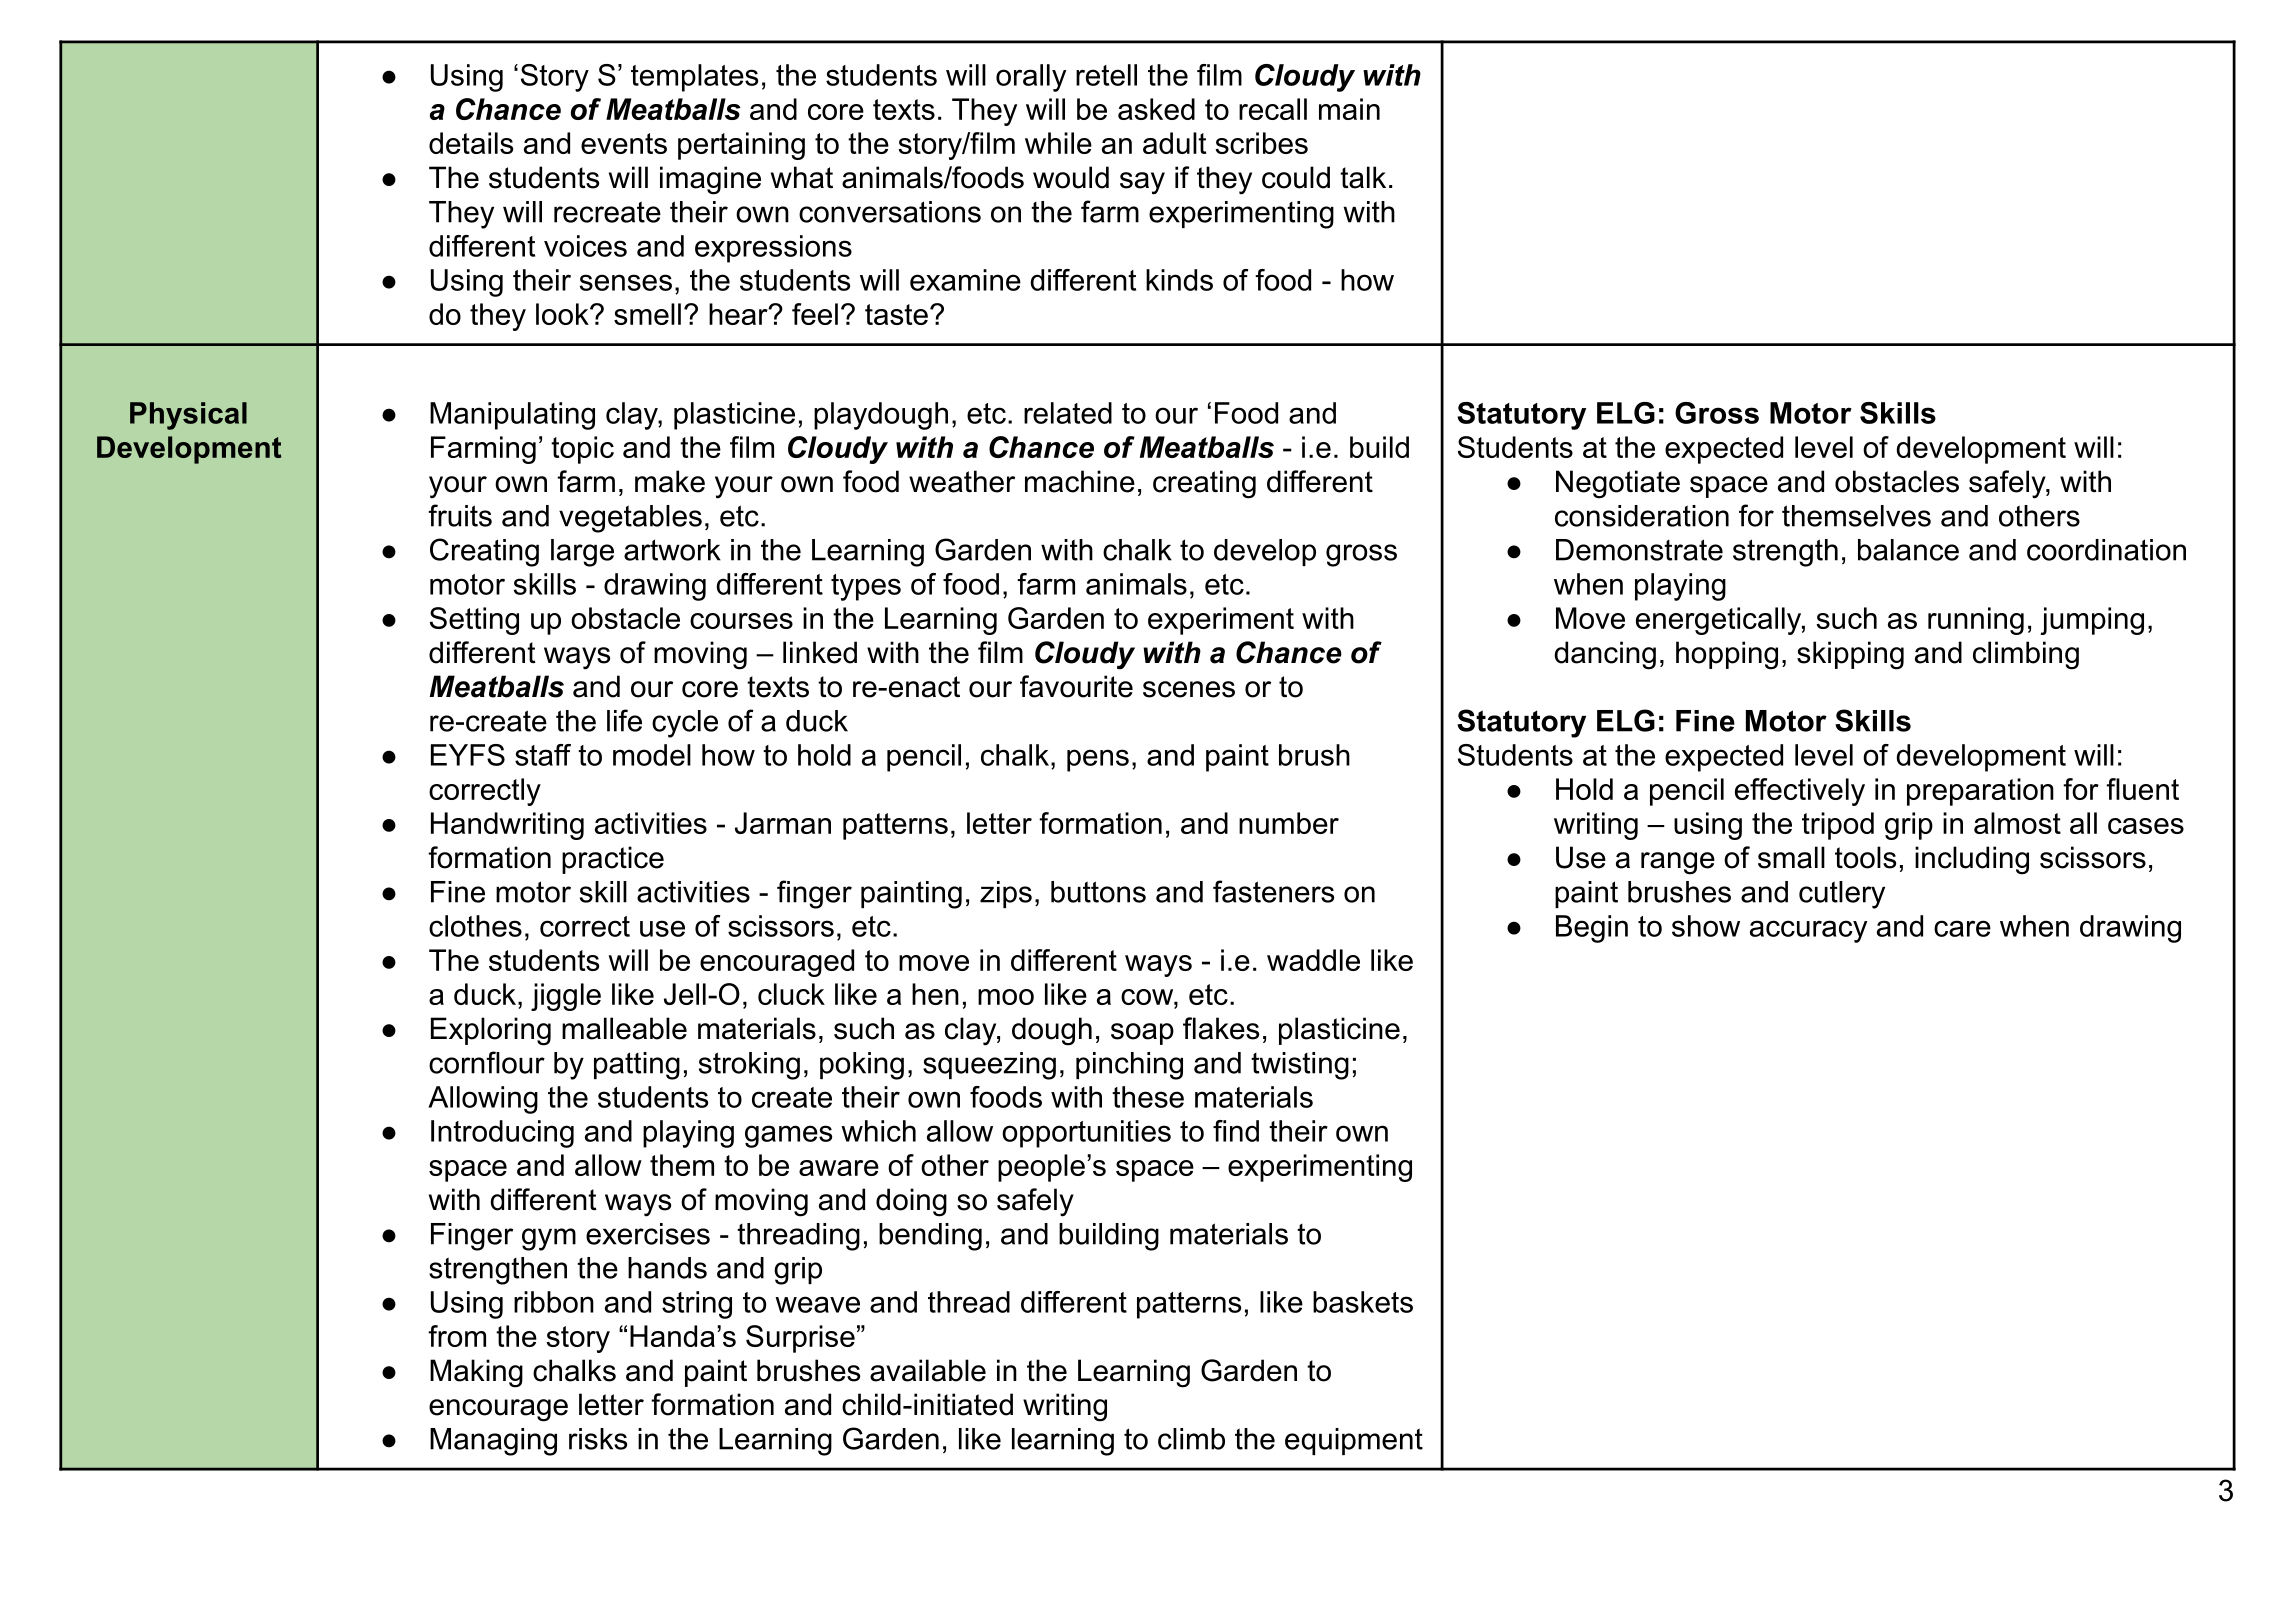 This screenshot has height=1611, width=2276. I want to click on Manipulating, so click(512, 416).
